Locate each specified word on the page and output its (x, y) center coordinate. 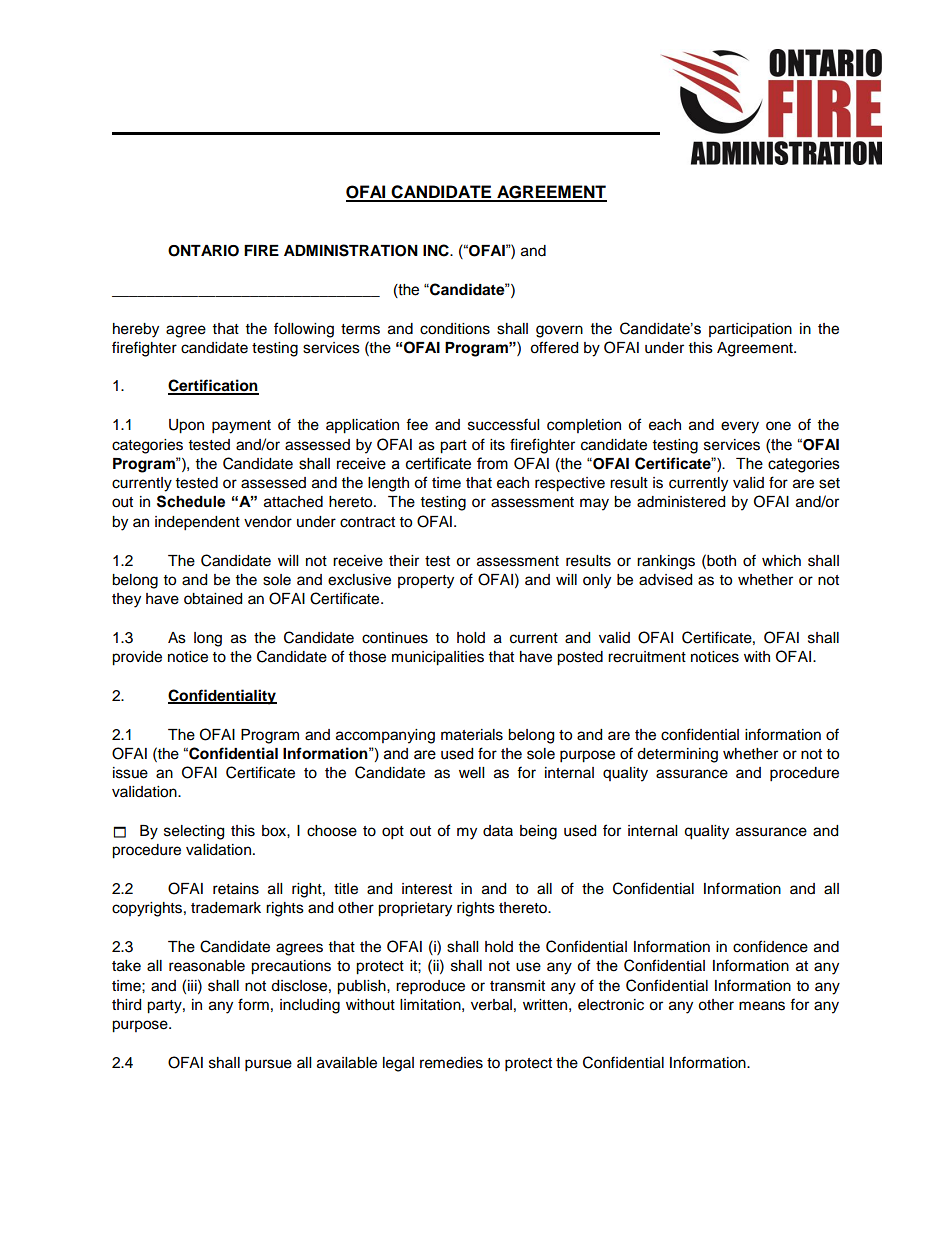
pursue (268, 1065)
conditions (455, 329)
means (762, 1006)
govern (559, 331)
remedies (451, 1063)
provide (137, 658)
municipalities (438, 658)
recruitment (647, 657)
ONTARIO (203, 251)
